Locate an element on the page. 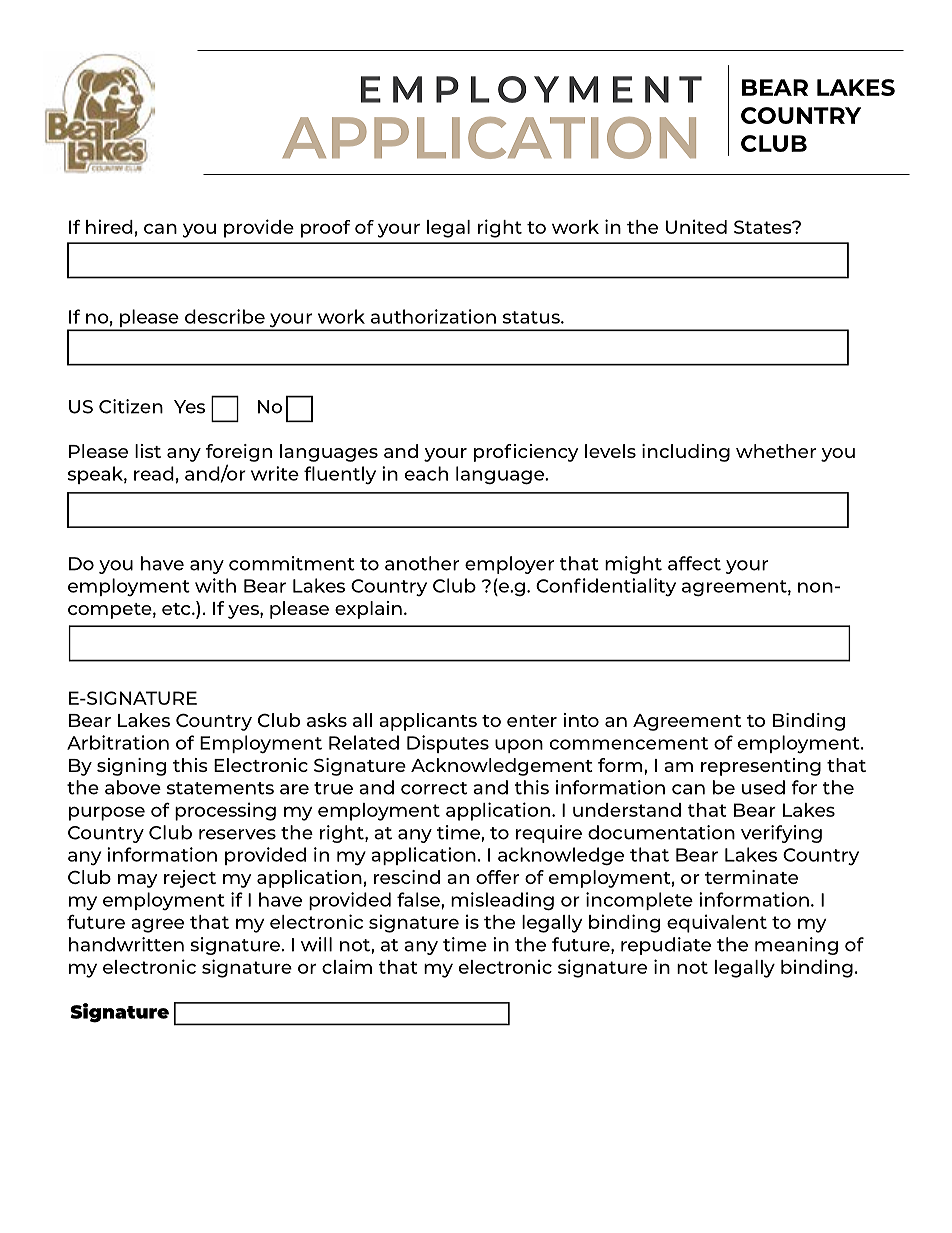  Citizen is located at coordinates (131, 406).
